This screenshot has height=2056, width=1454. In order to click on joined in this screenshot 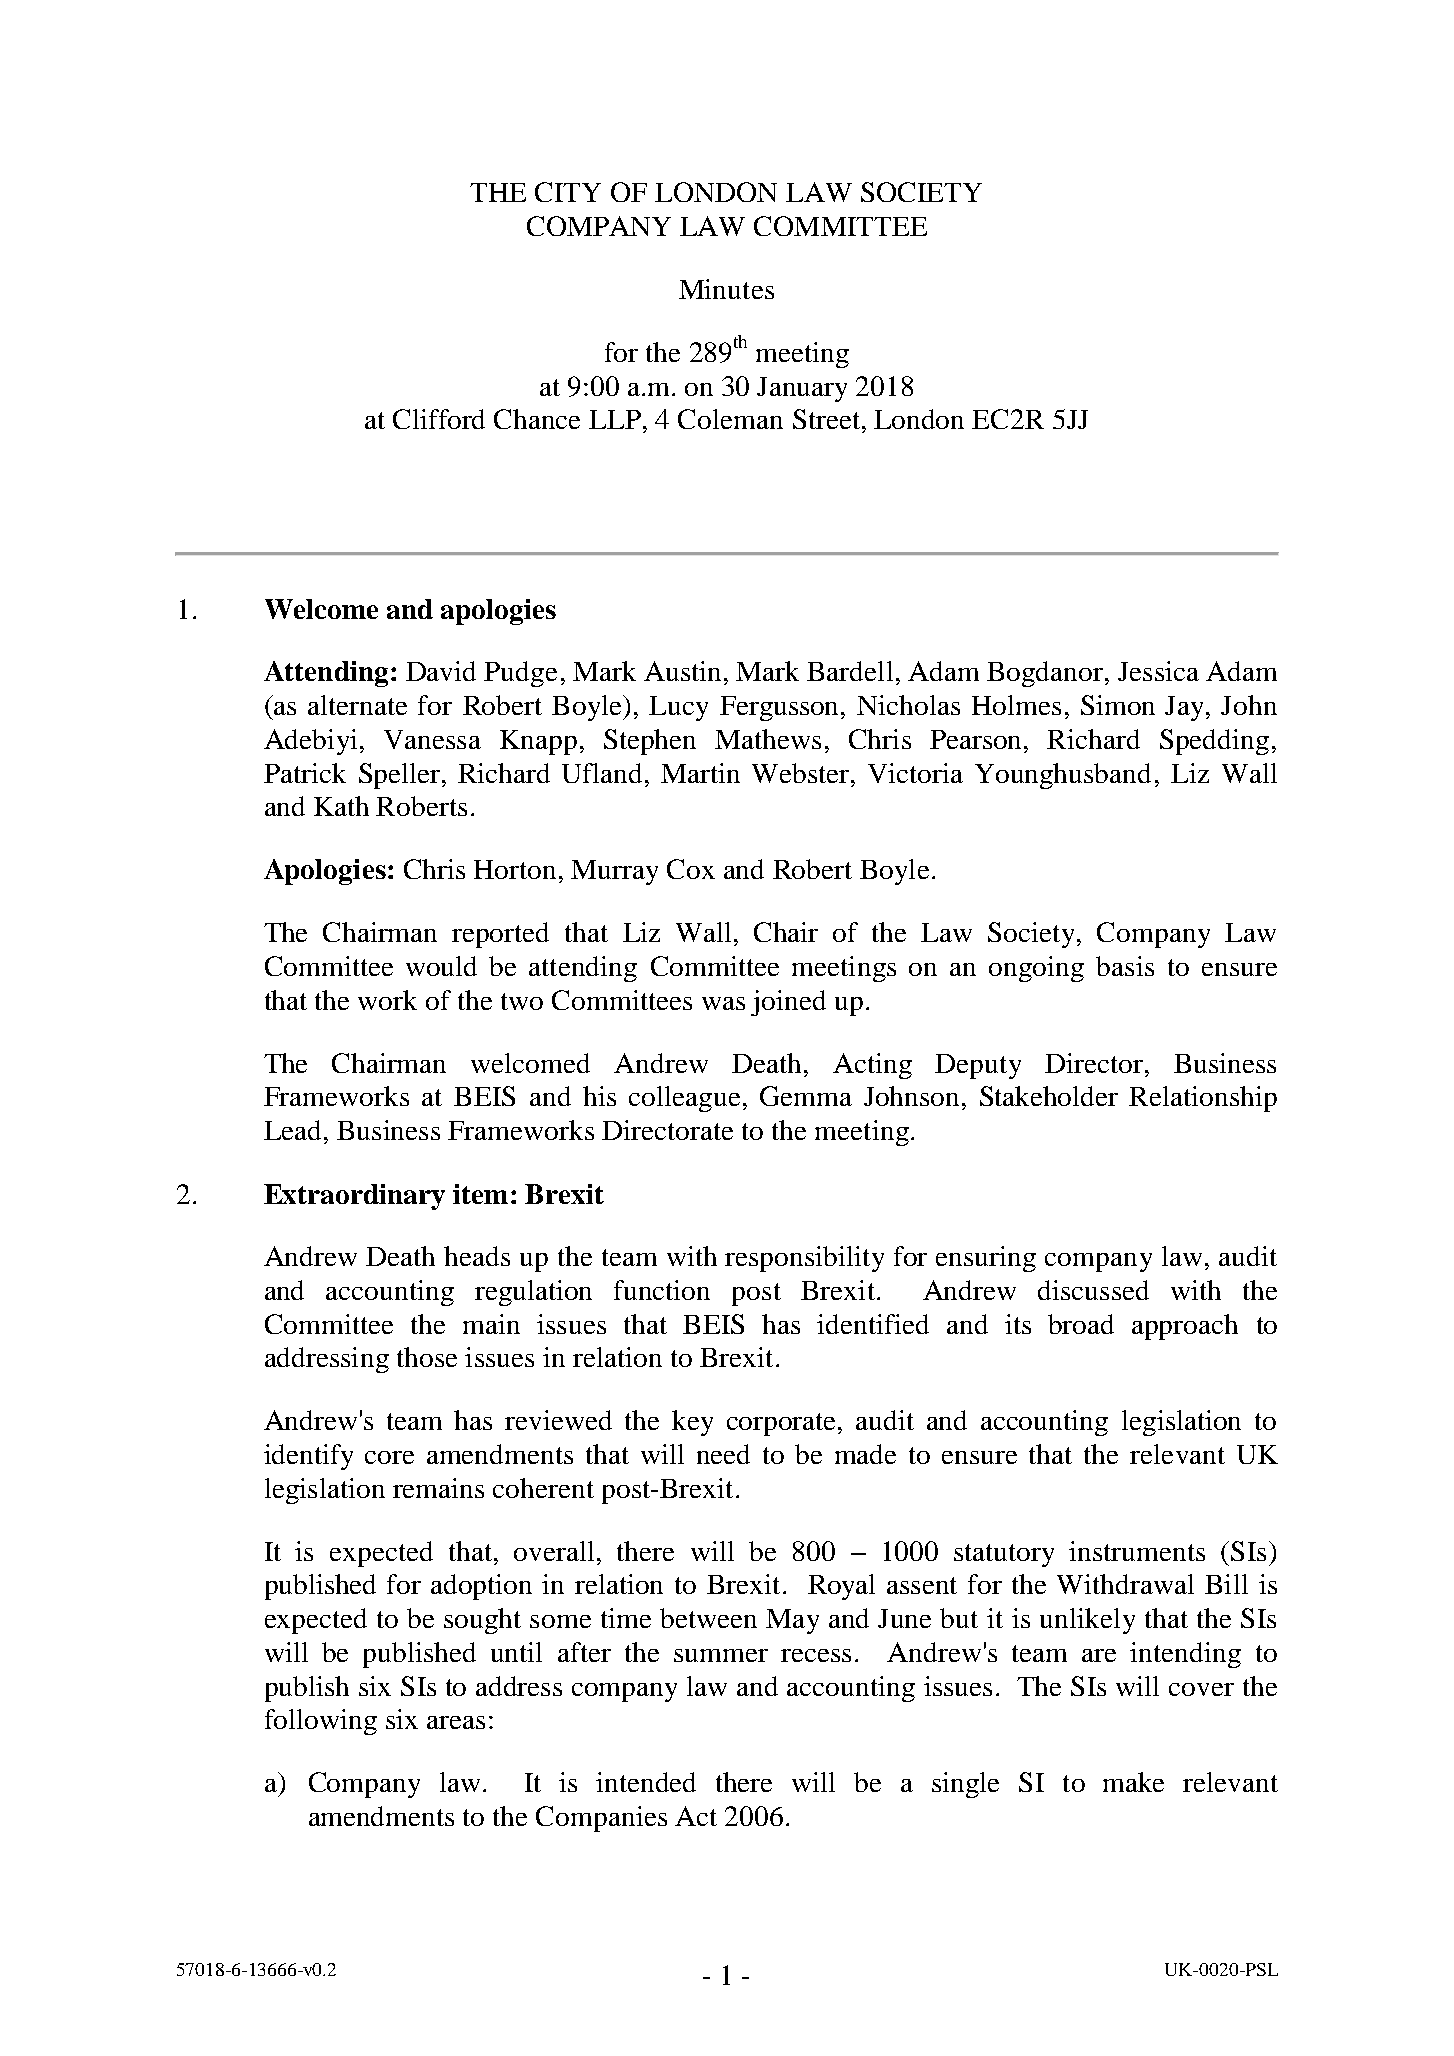, I will do `click(788, 1003)`.
